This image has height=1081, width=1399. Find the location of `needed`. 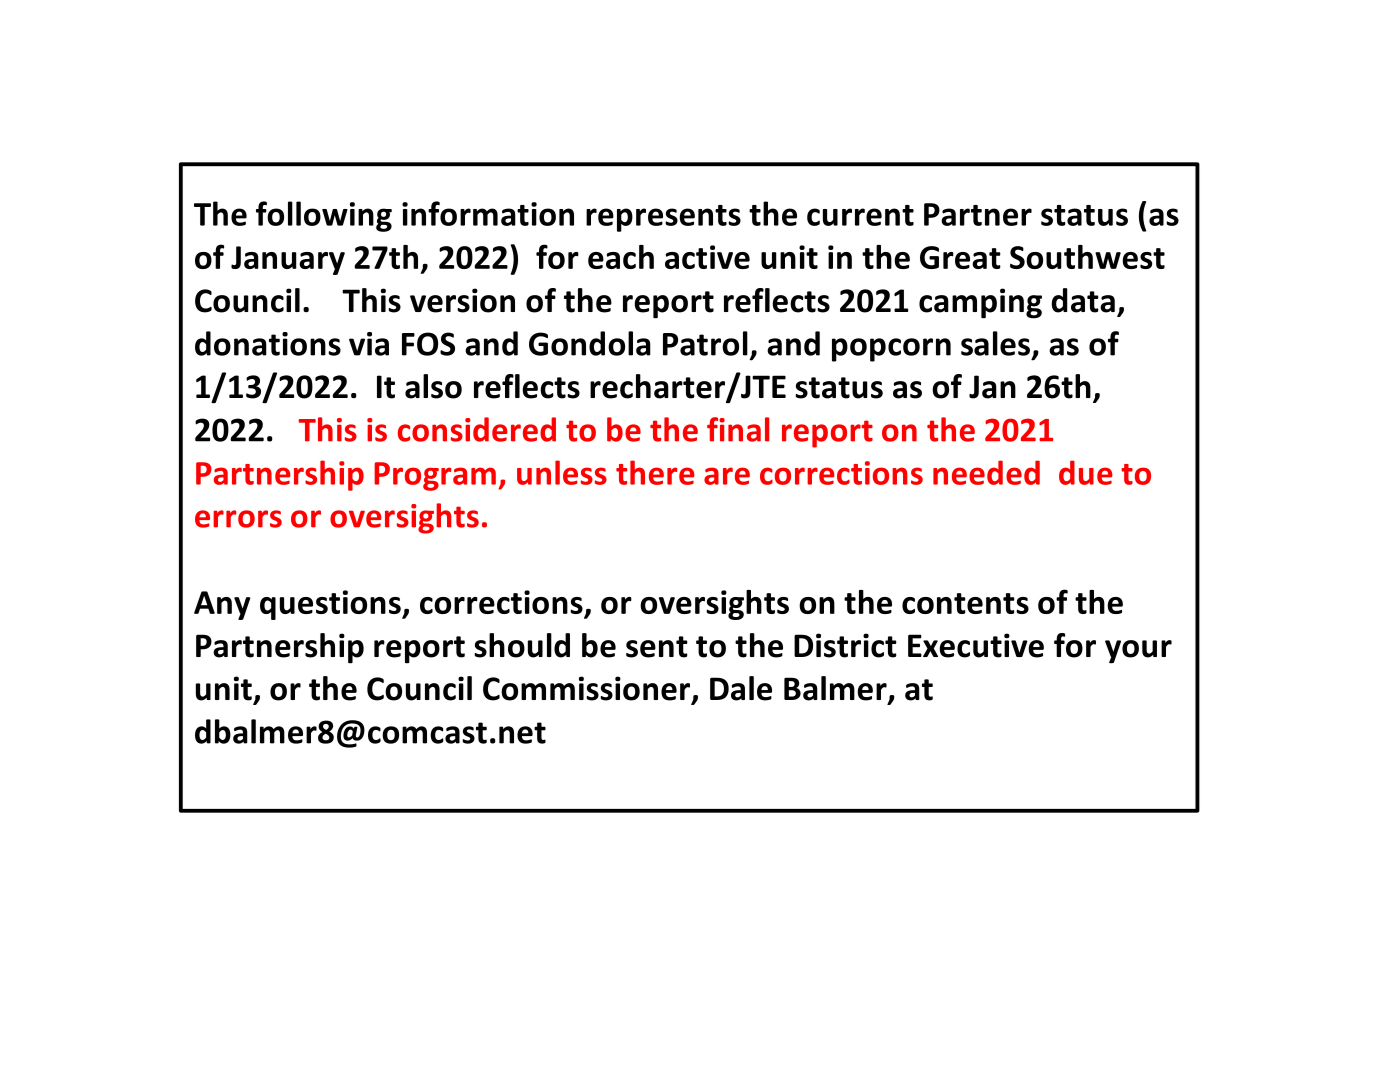

needed is located at coordinates (986, 472).
